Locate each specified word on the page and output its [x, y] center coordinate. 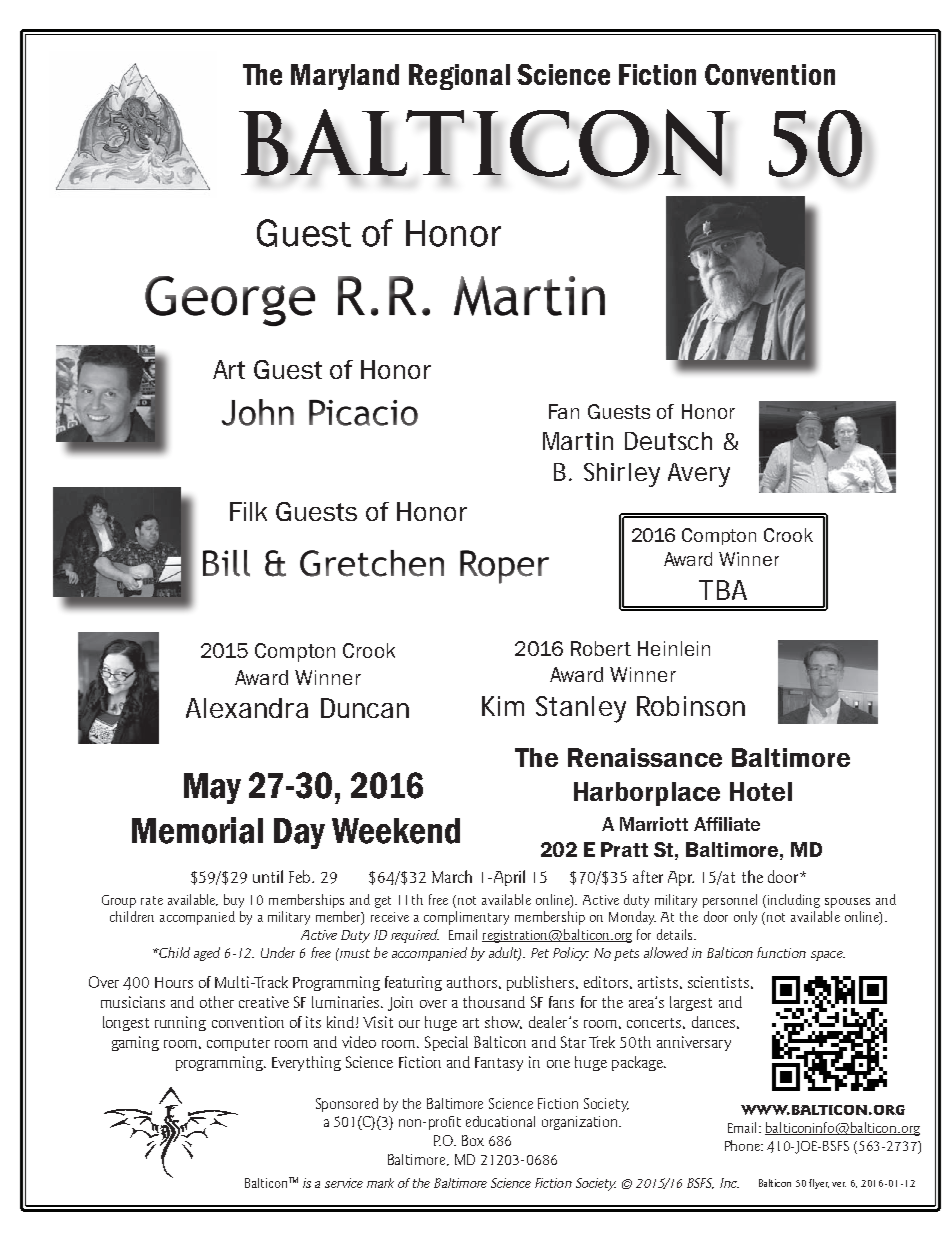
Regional [459, 77]
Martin [578, 441]
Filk [248, 511]
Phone [744, 1145]
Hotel [761, 791]
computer [238, 1044]
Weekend [396, 831]
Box [473, 1140]
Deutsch [668, 441]
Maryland [345, 77]
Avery [699, 475]
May [212, 788]
